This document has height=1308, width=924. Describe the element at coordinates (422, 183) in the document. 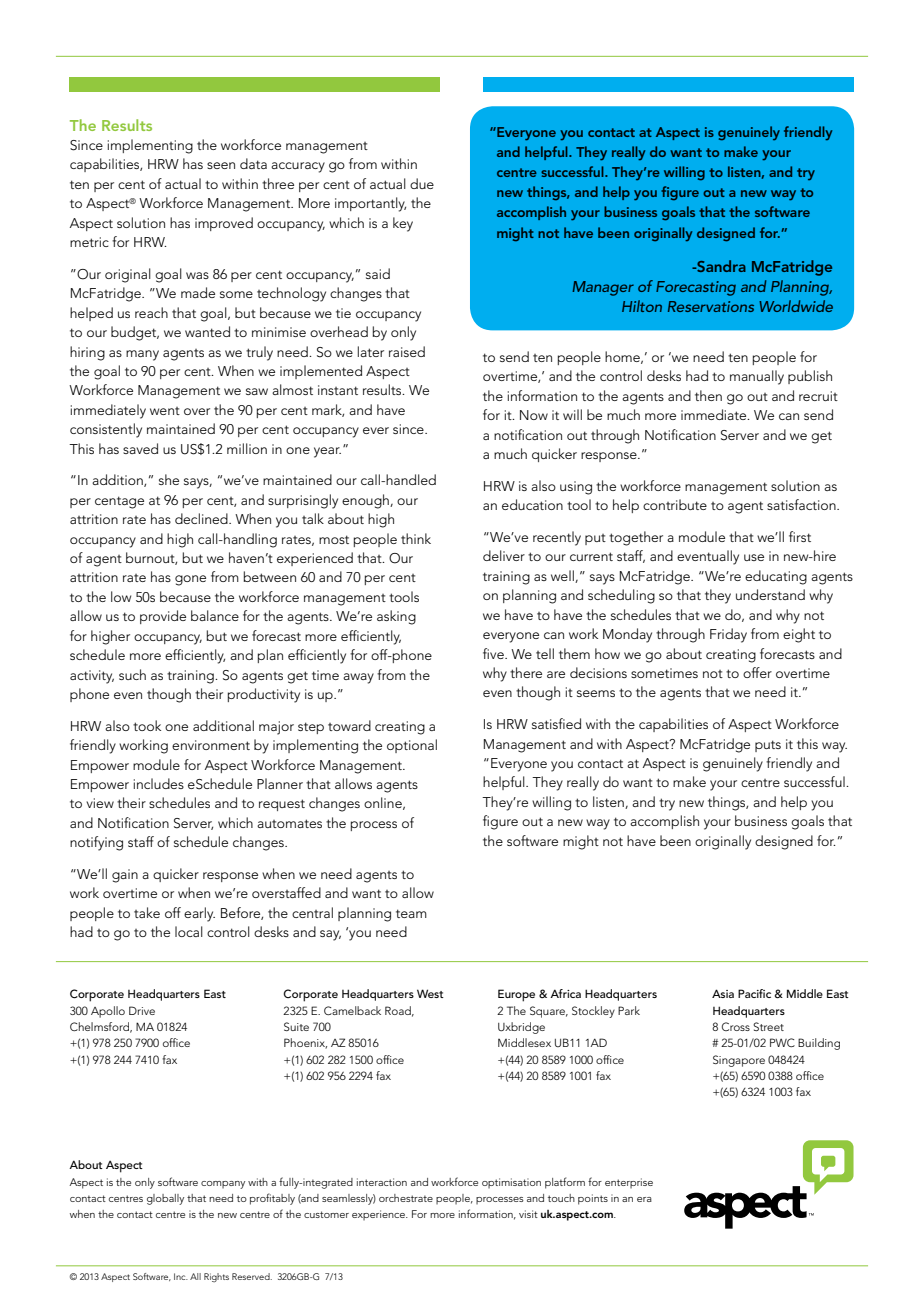

I see `due` at that location.
